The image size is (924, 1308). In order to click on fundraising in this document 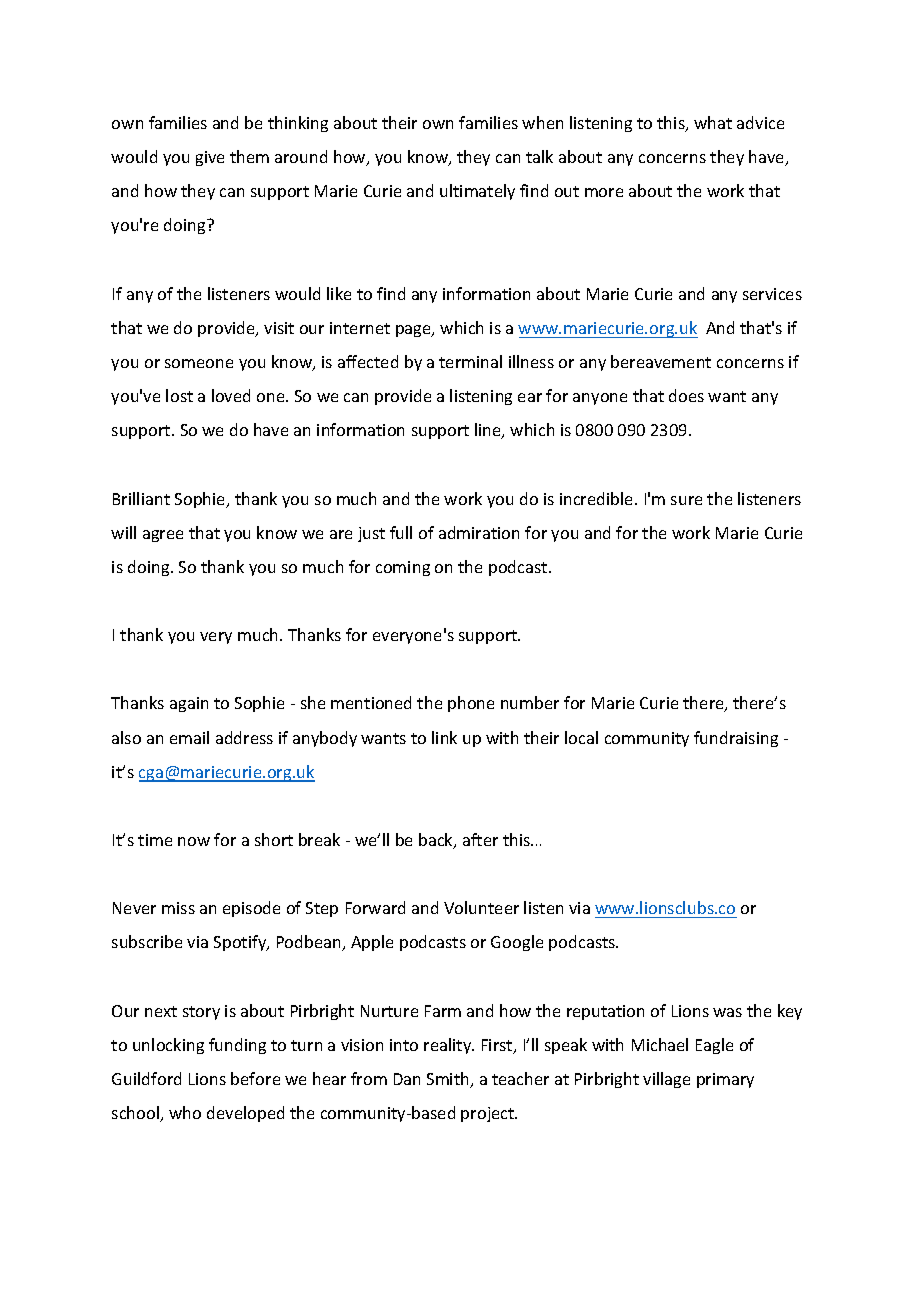, I will do `click(736, 739)`.
